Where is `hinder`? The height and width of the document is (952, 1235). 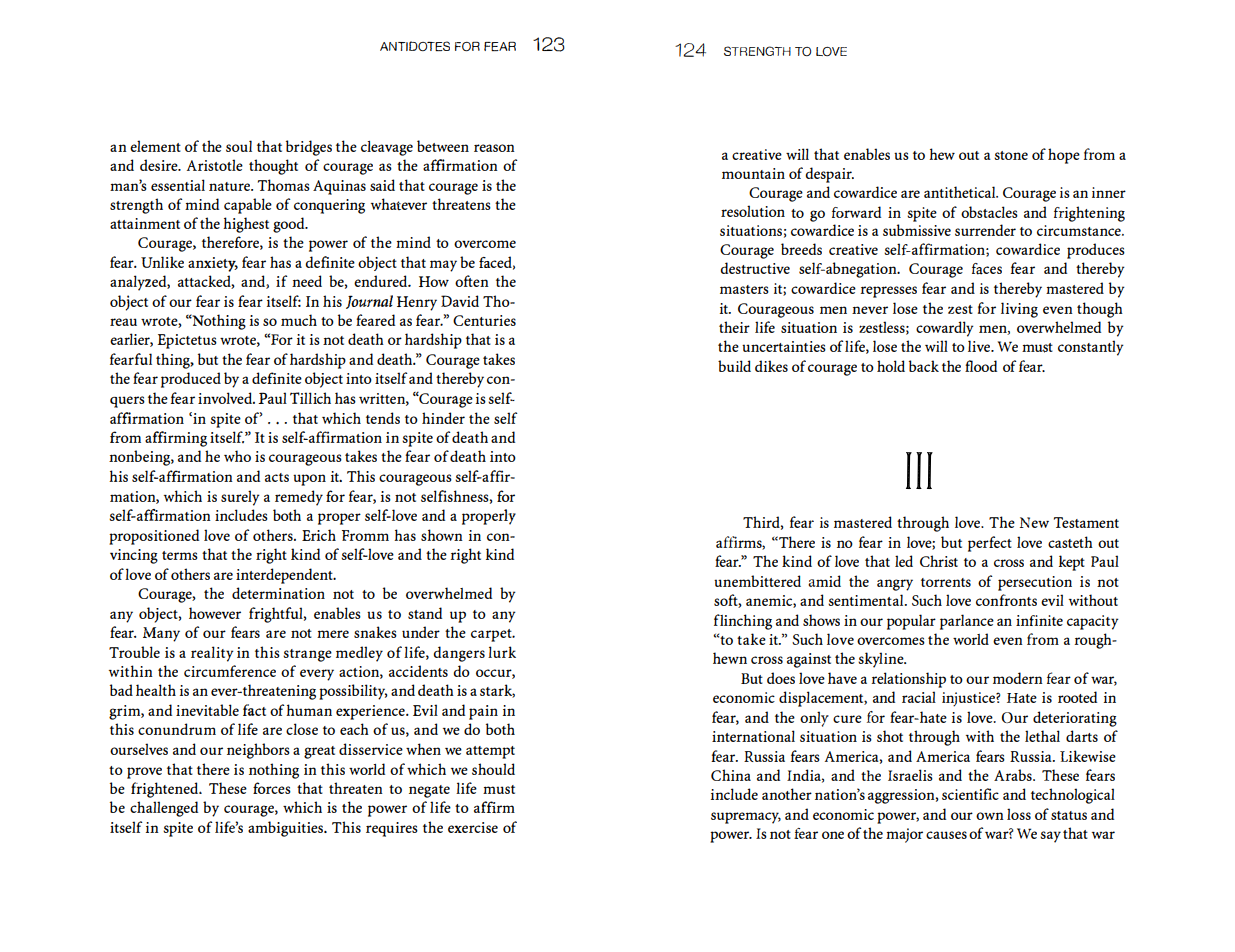 hinder is located at coordinates (443, 418).
